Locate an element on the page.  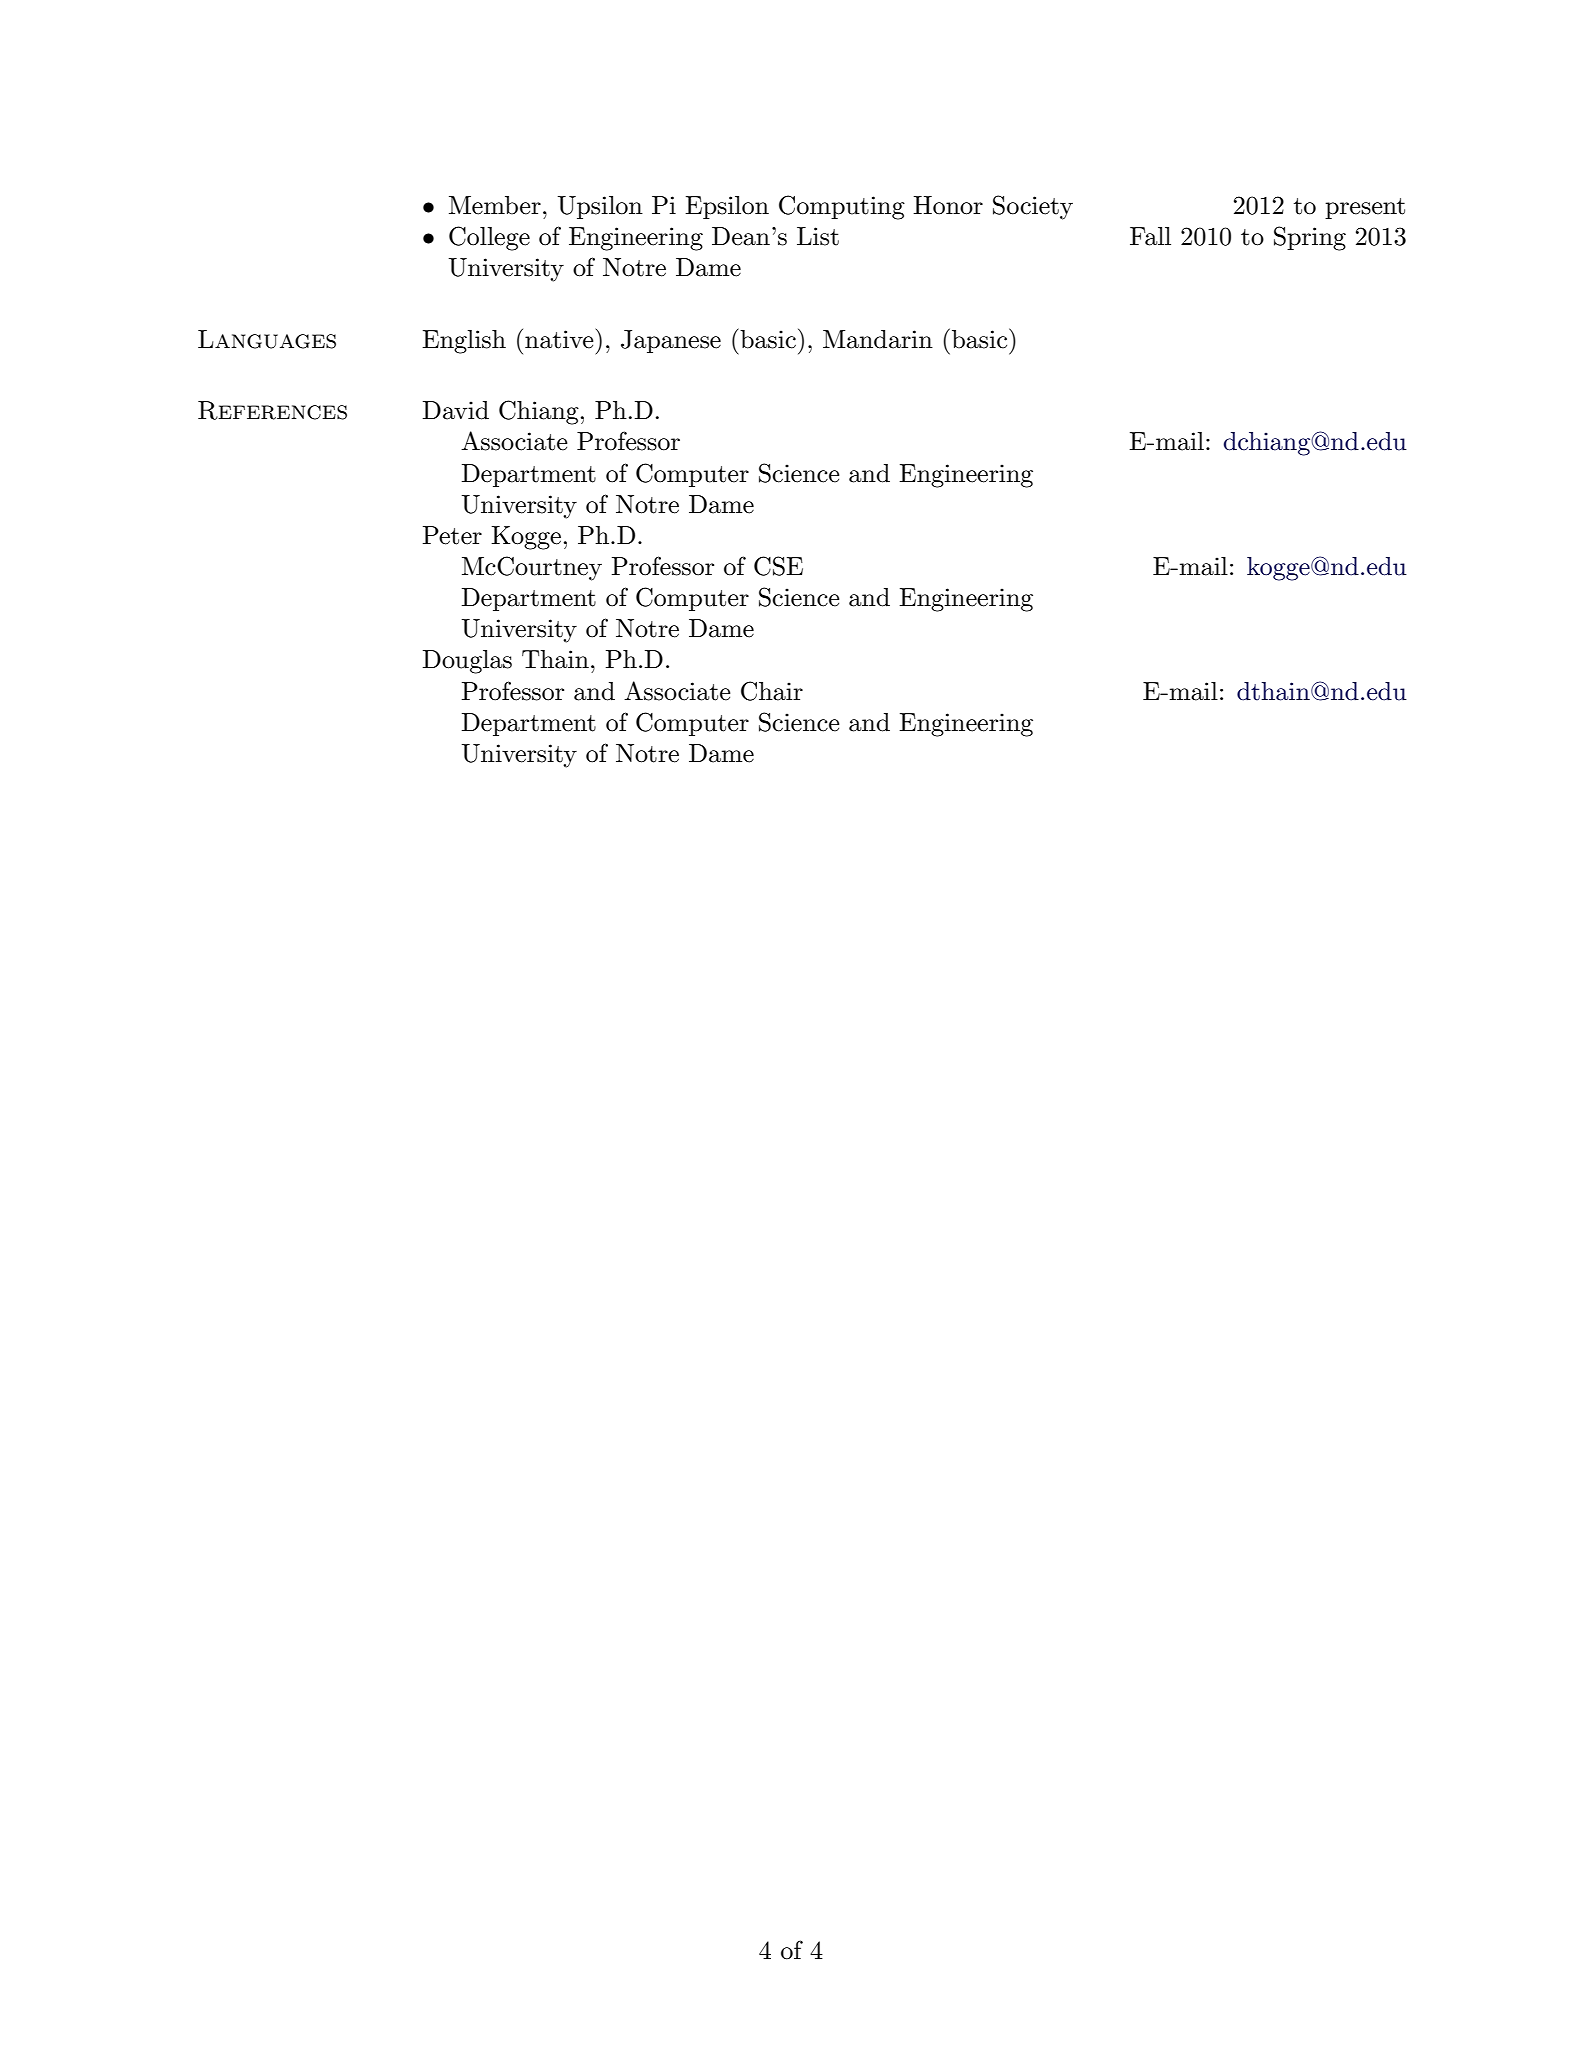
Member is located at coordinates (495, 205).
